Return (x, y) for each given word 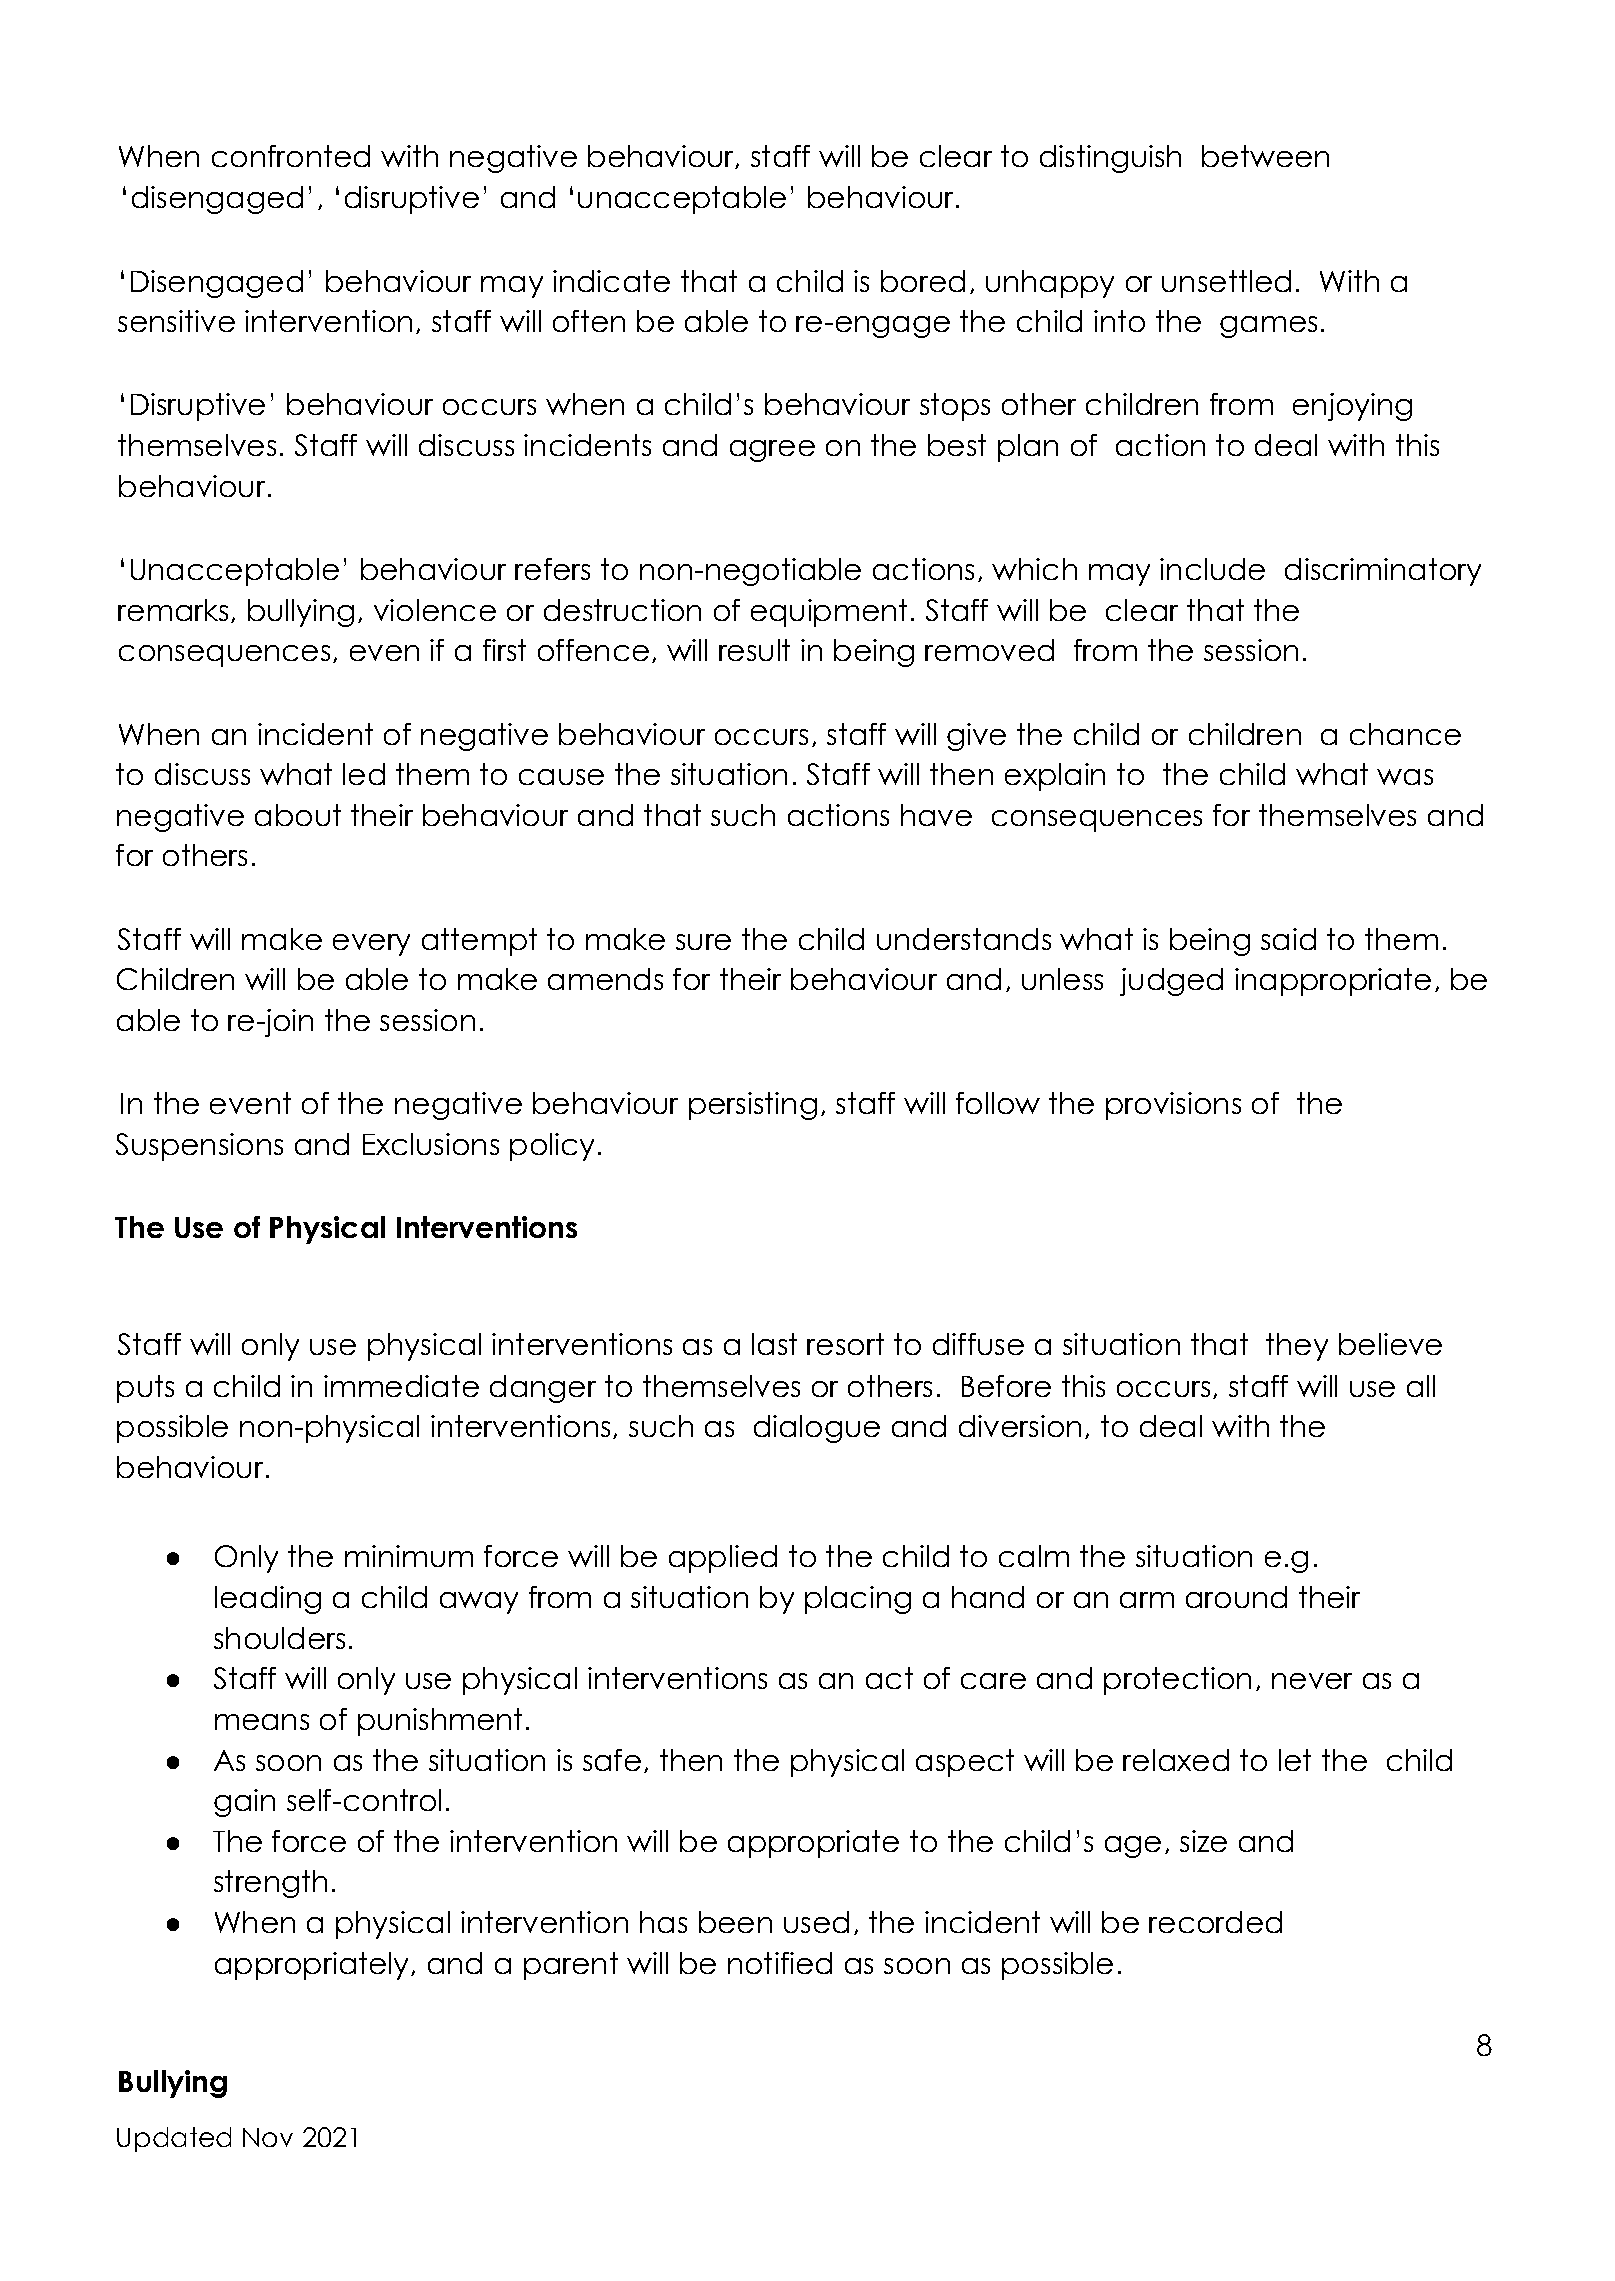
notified (780, 1963)
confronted (291, 156)
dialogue (817, 1429)
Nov (268, 2137)
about (298, 815)
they (1297, 1347)
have (936, 815)
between (1265, 156)
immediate (401, 1386)
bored (923, 281)
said (1288, 939)
